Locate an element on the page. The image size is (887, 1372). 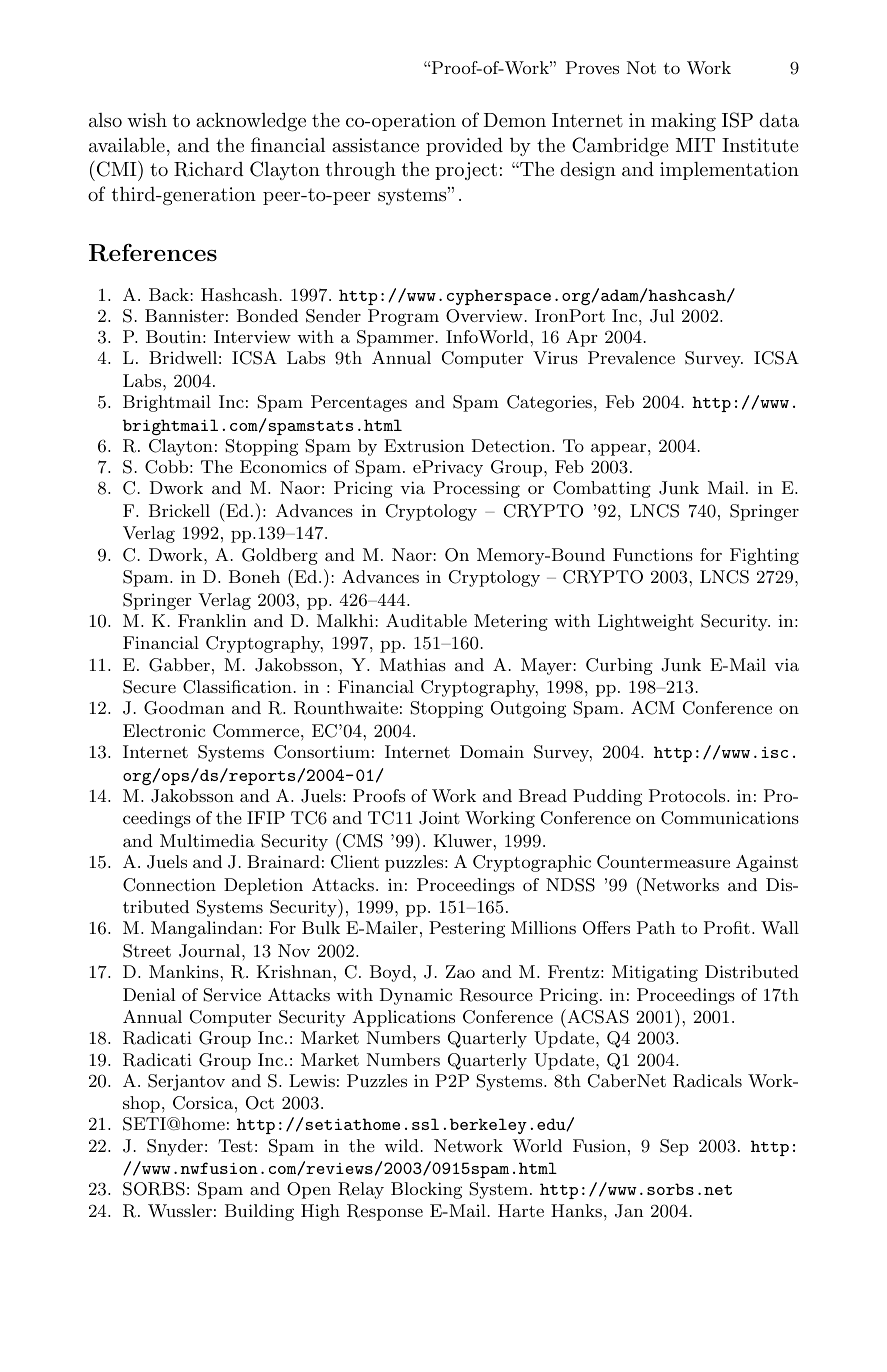
Mathias is located at coordinates (413, 664).
